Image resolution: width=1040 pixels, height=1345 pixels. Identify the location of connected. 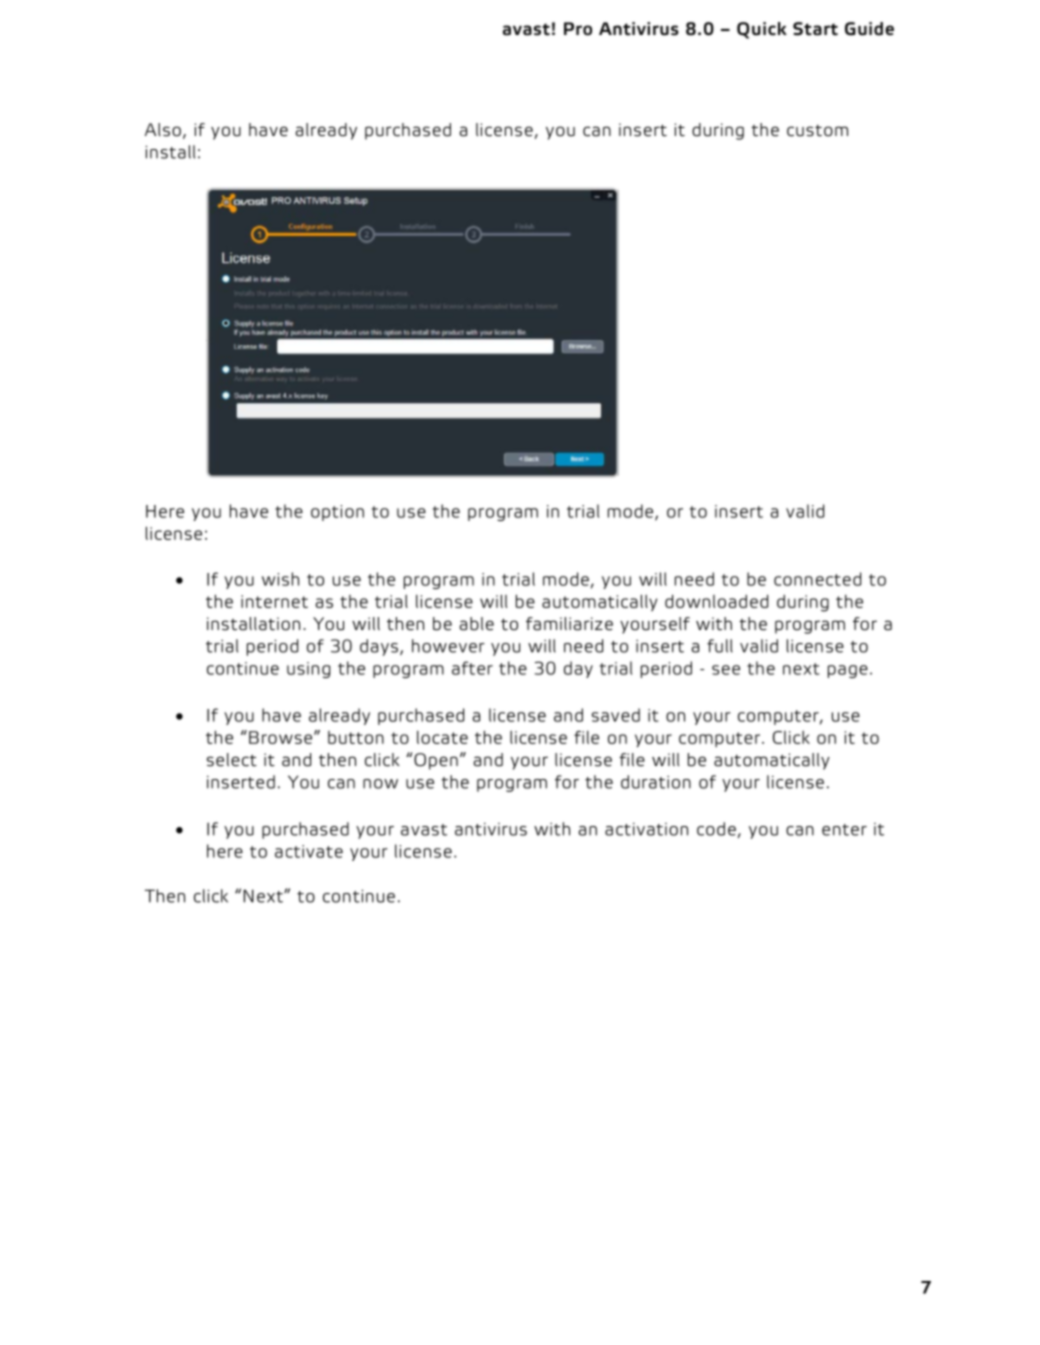
(817, 579).
